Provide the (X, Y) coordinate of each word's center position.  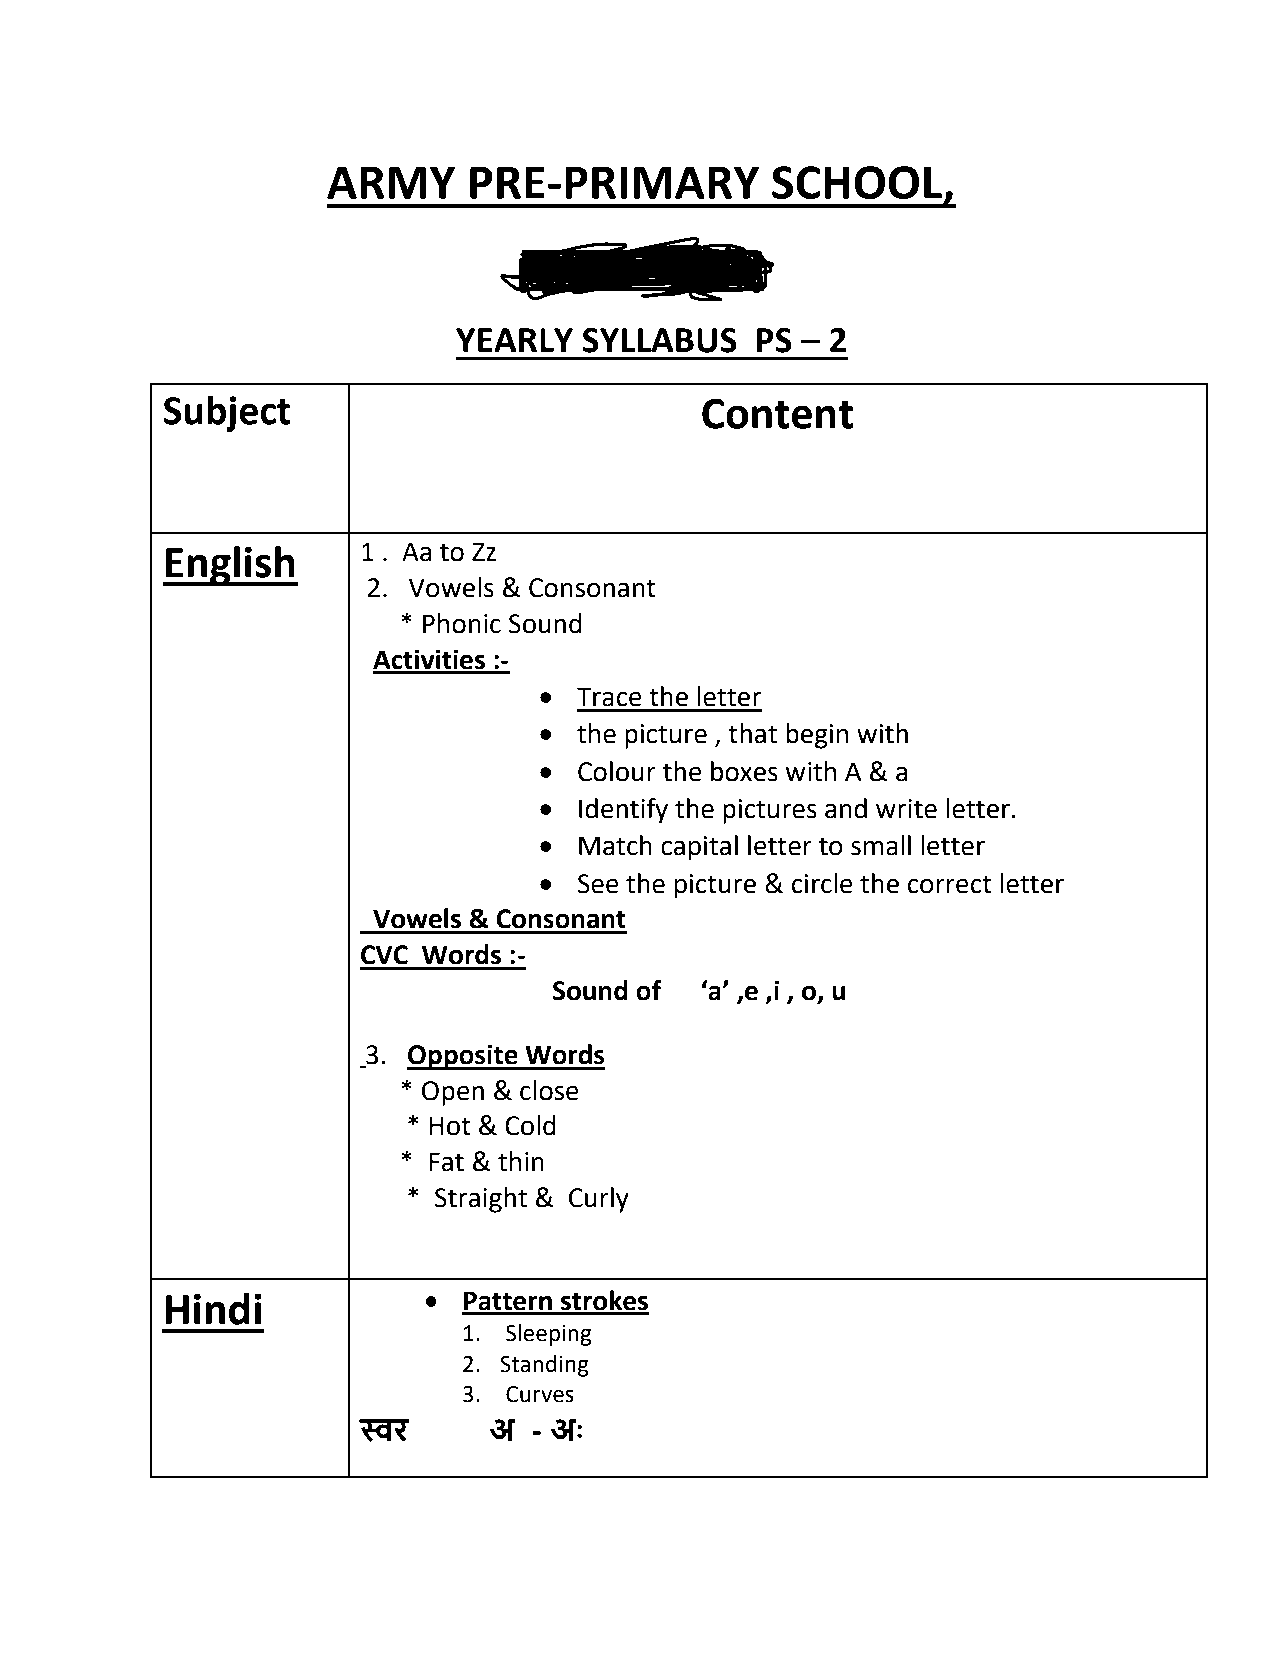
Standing (544, 1366)
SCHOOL (857, 182)
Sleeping (548, 1335)
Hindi (213, 1309)
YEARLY (514, 340)
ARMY (391, 182)
